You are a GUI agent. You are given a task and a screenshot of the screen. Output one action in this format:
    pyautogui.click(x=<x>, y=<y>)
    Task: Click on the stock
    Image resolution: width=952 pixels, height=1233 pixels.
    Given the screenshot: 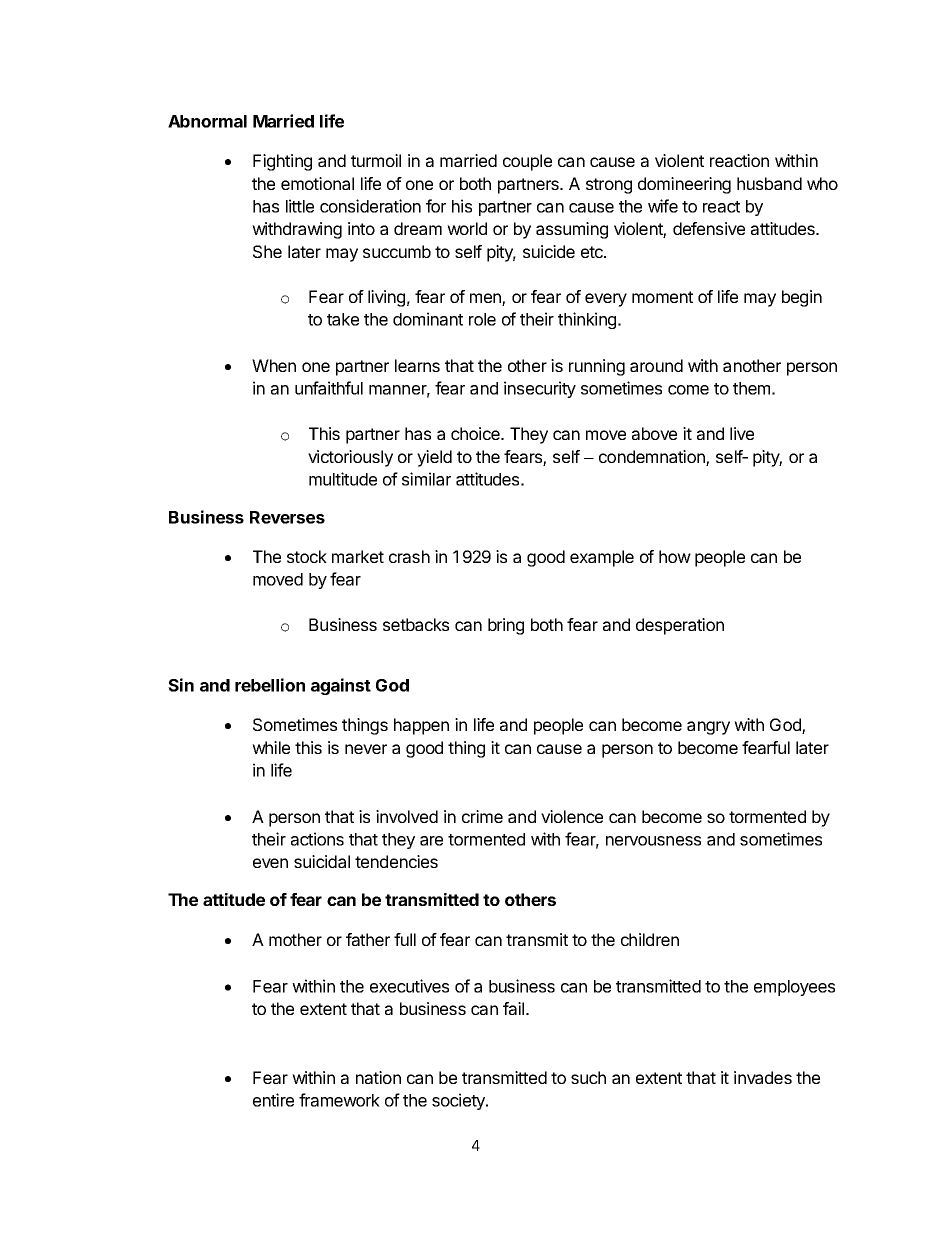 What is the action you would take?
    pyautogui.click(x=307, y=556)
